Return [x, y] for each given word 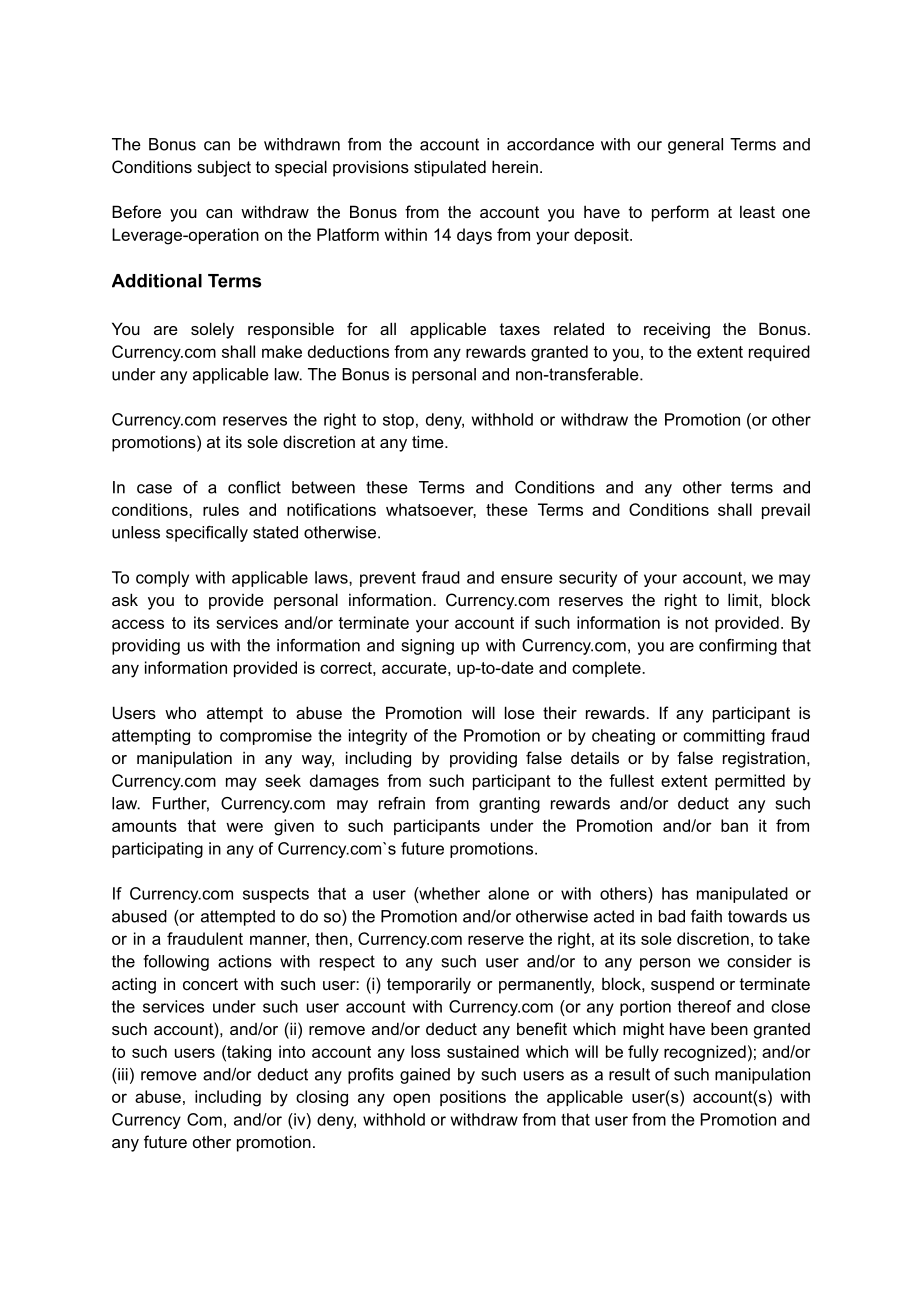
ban [734, 825]
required [779, 353]
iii [123, 1074]
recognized [705, 1053]
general [695, 146]
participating [157, 850]
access [138, 624]
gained [425, 1076]
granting [509, 805]
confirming [738, 647]
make [282, 351]
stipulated [450, 168]
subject [224, 168]
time [429, 441]
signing [428, 647]
